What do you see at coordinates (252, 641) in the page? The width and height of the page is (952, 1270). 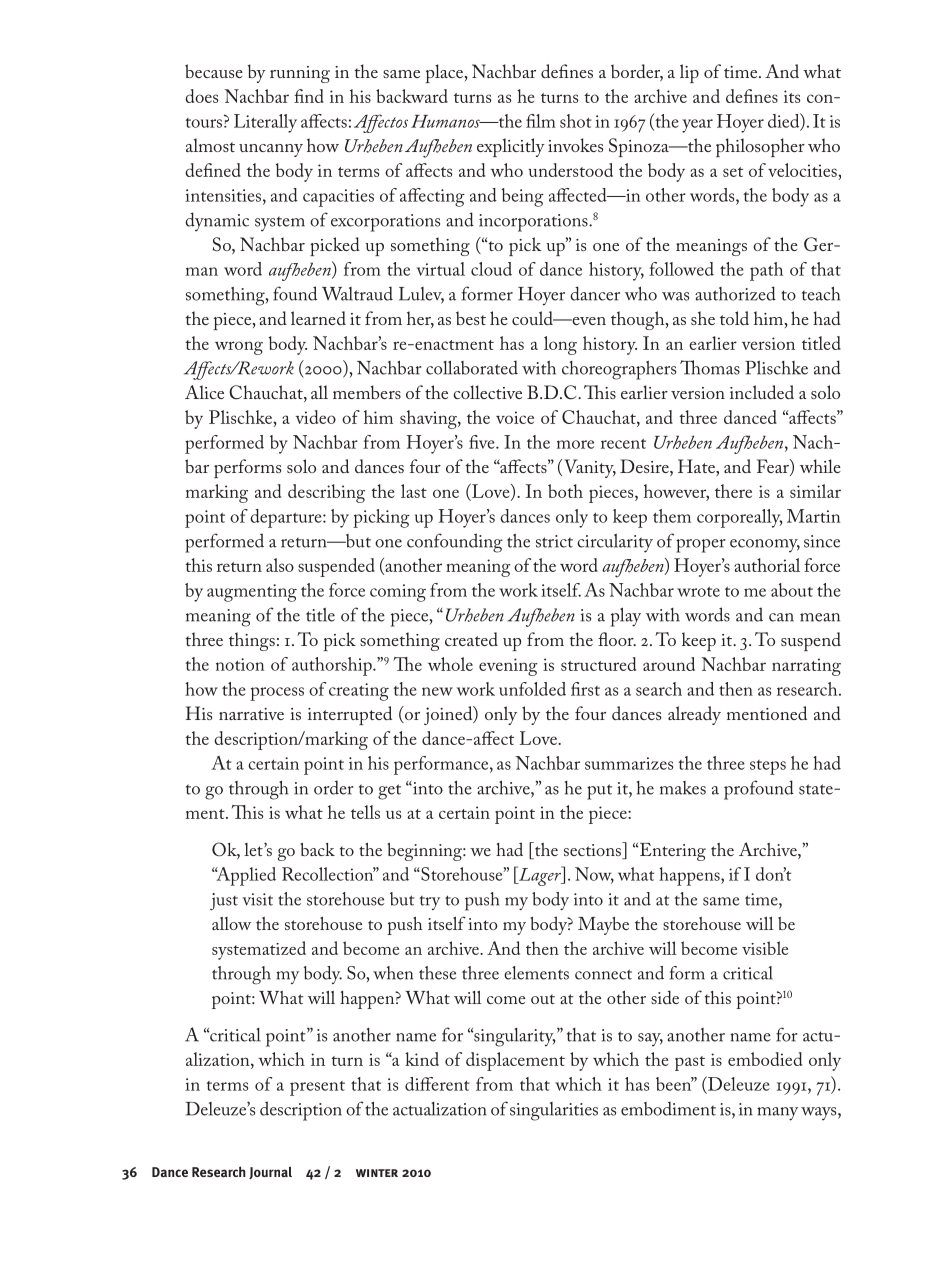 I see `things` at bounding box center [252, 641].
